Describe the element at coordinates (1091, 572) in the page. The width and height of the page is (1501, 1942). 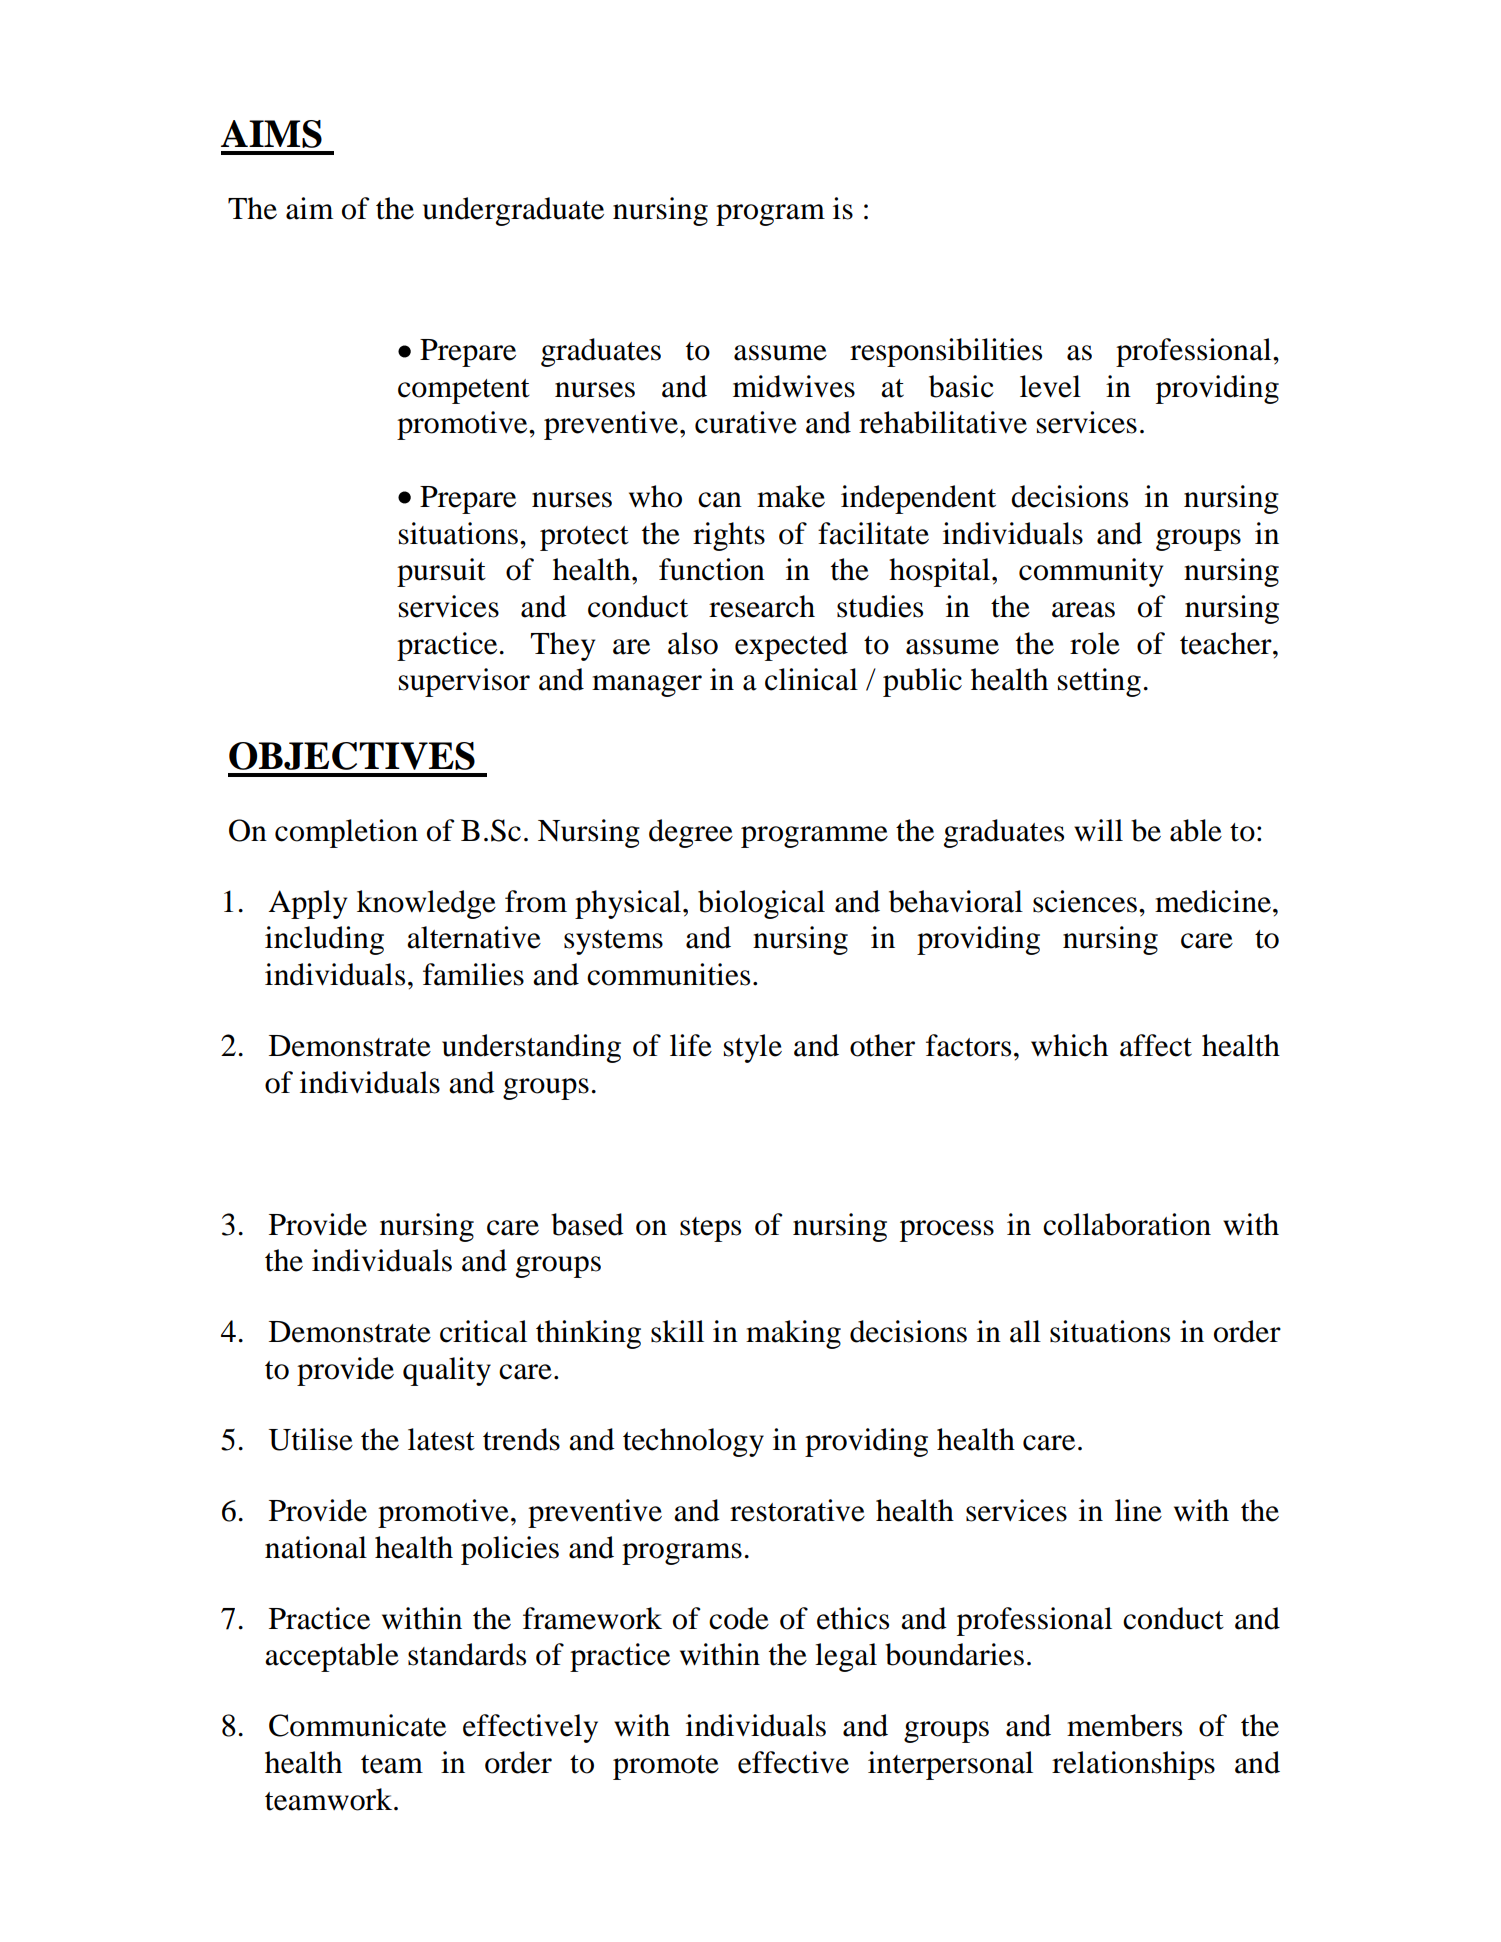
I see `community` at that location.
